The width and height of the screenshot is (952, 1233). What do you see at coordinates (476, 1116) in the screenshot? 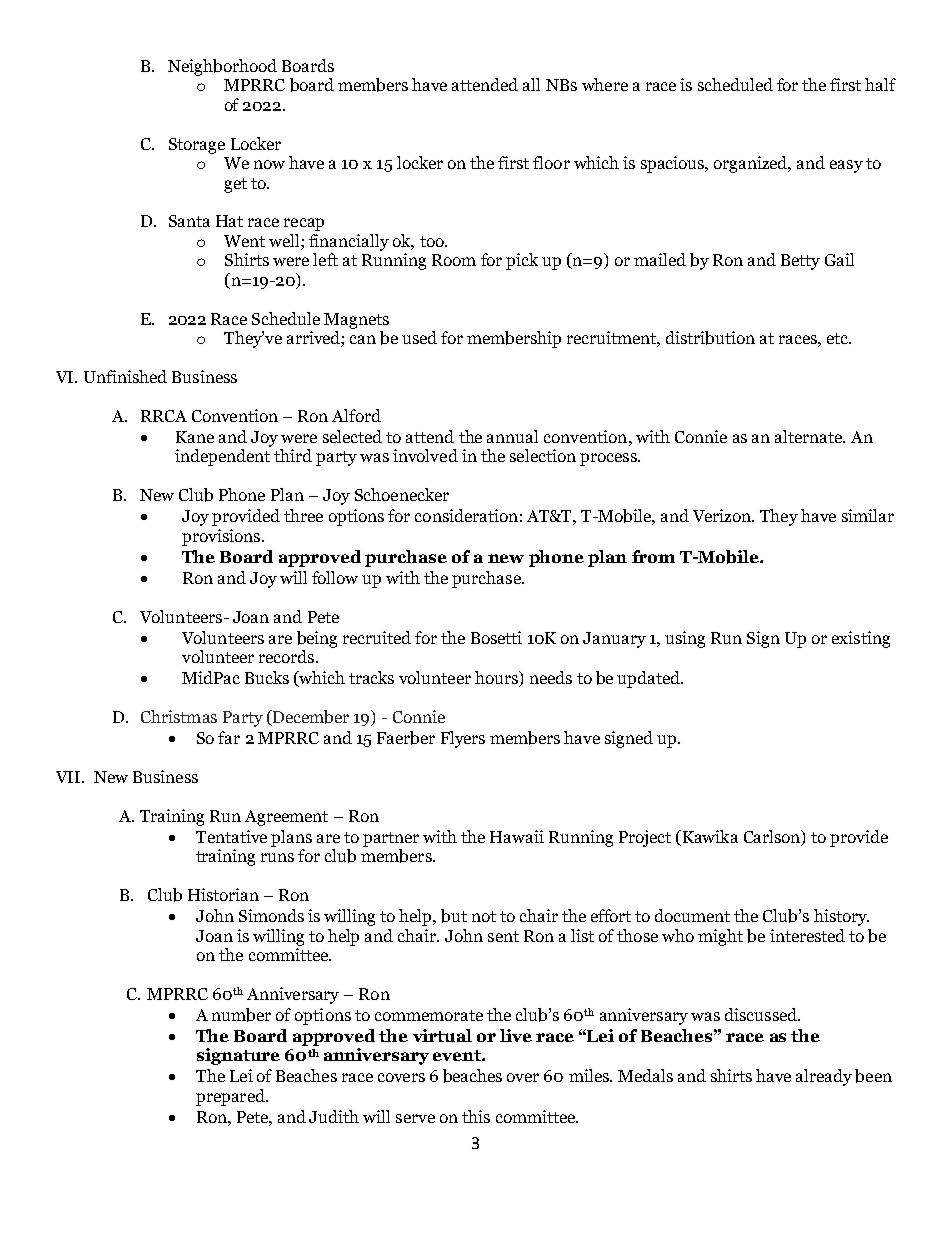
I see `this` at bounding box center [476, 1116].
